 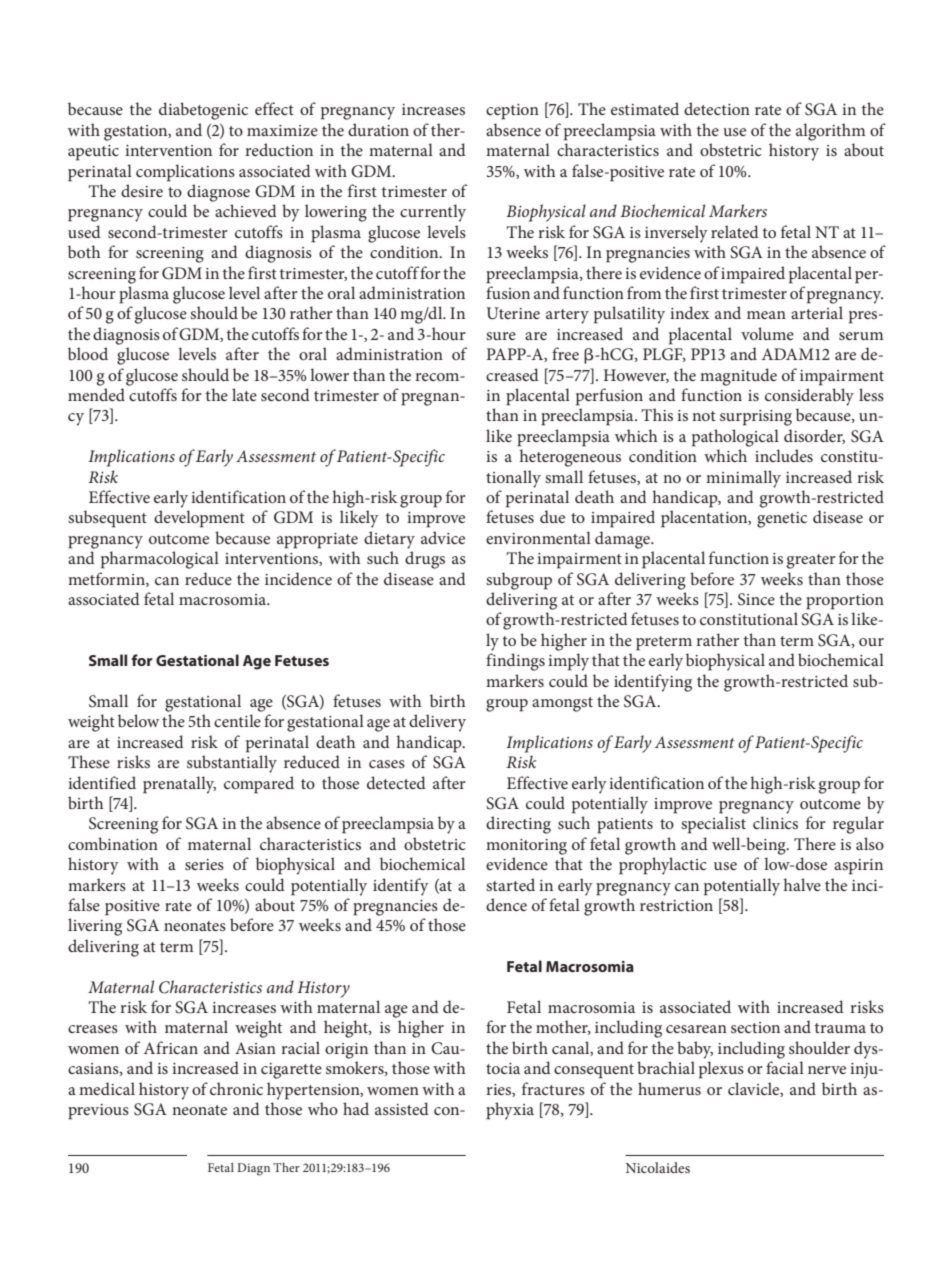 I want to click on African, so click(x=171, y=1047).
